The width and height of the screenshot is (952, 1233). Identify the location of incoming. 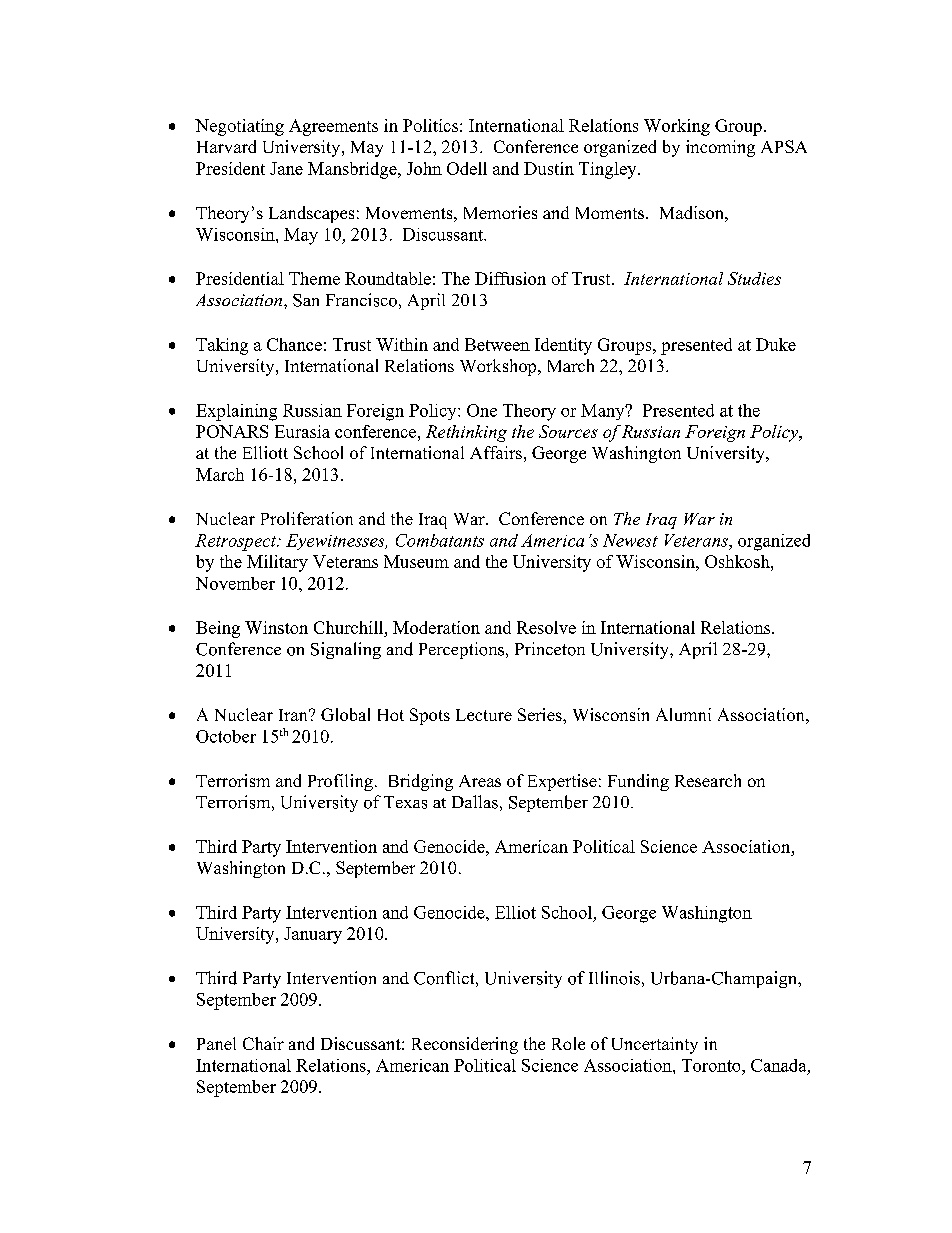
(720, 148).
